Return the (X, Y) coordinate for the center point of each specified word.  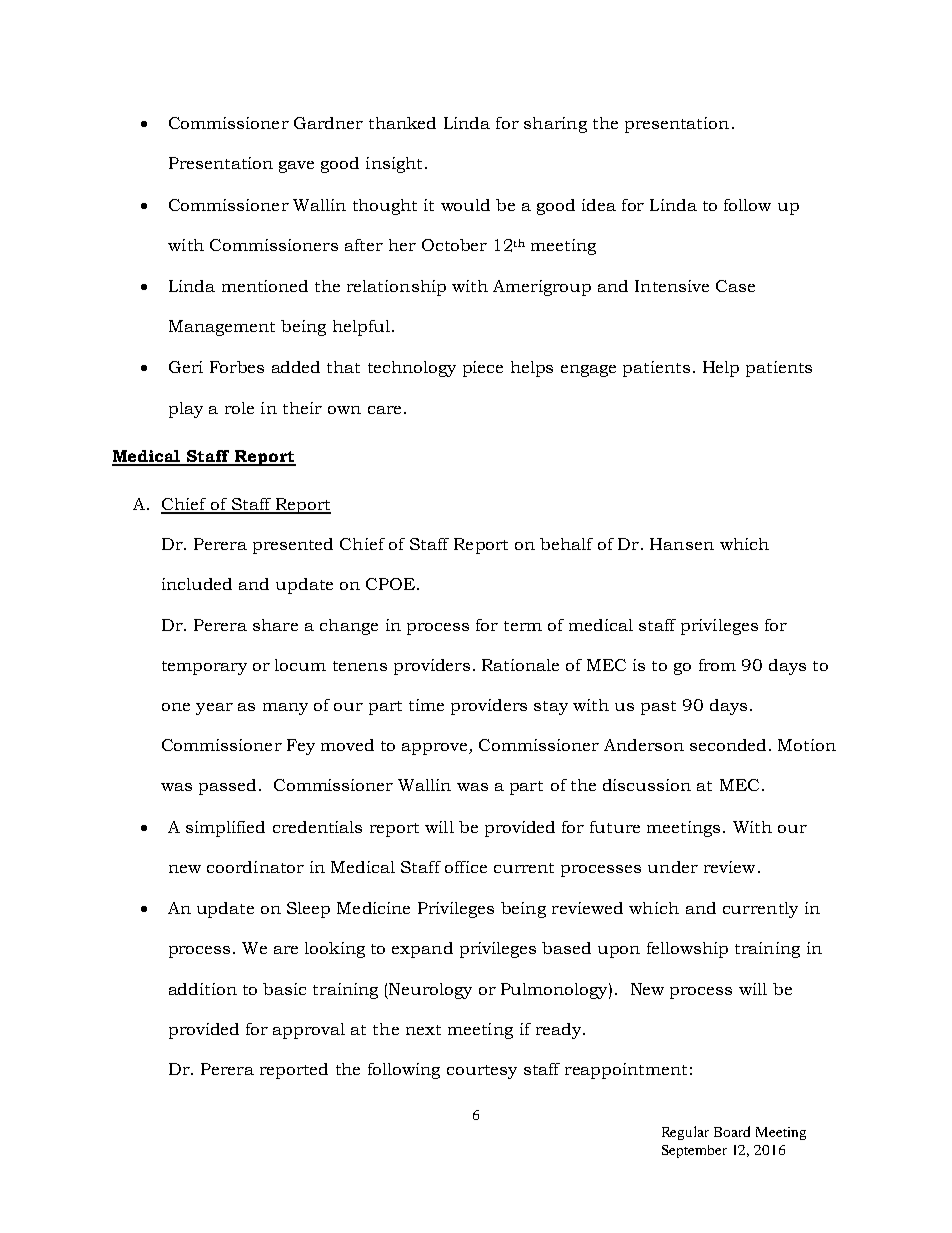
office (466, 867)
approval (309, 1031)
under (673, 867)
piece (483, 369)
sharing (555, 125)
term (523, 626)
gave (296, 167)
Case (735, 286)
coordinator (255, 867)
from (717, 665)
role (239, 408)
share (275, 625)
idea (599, 205)
